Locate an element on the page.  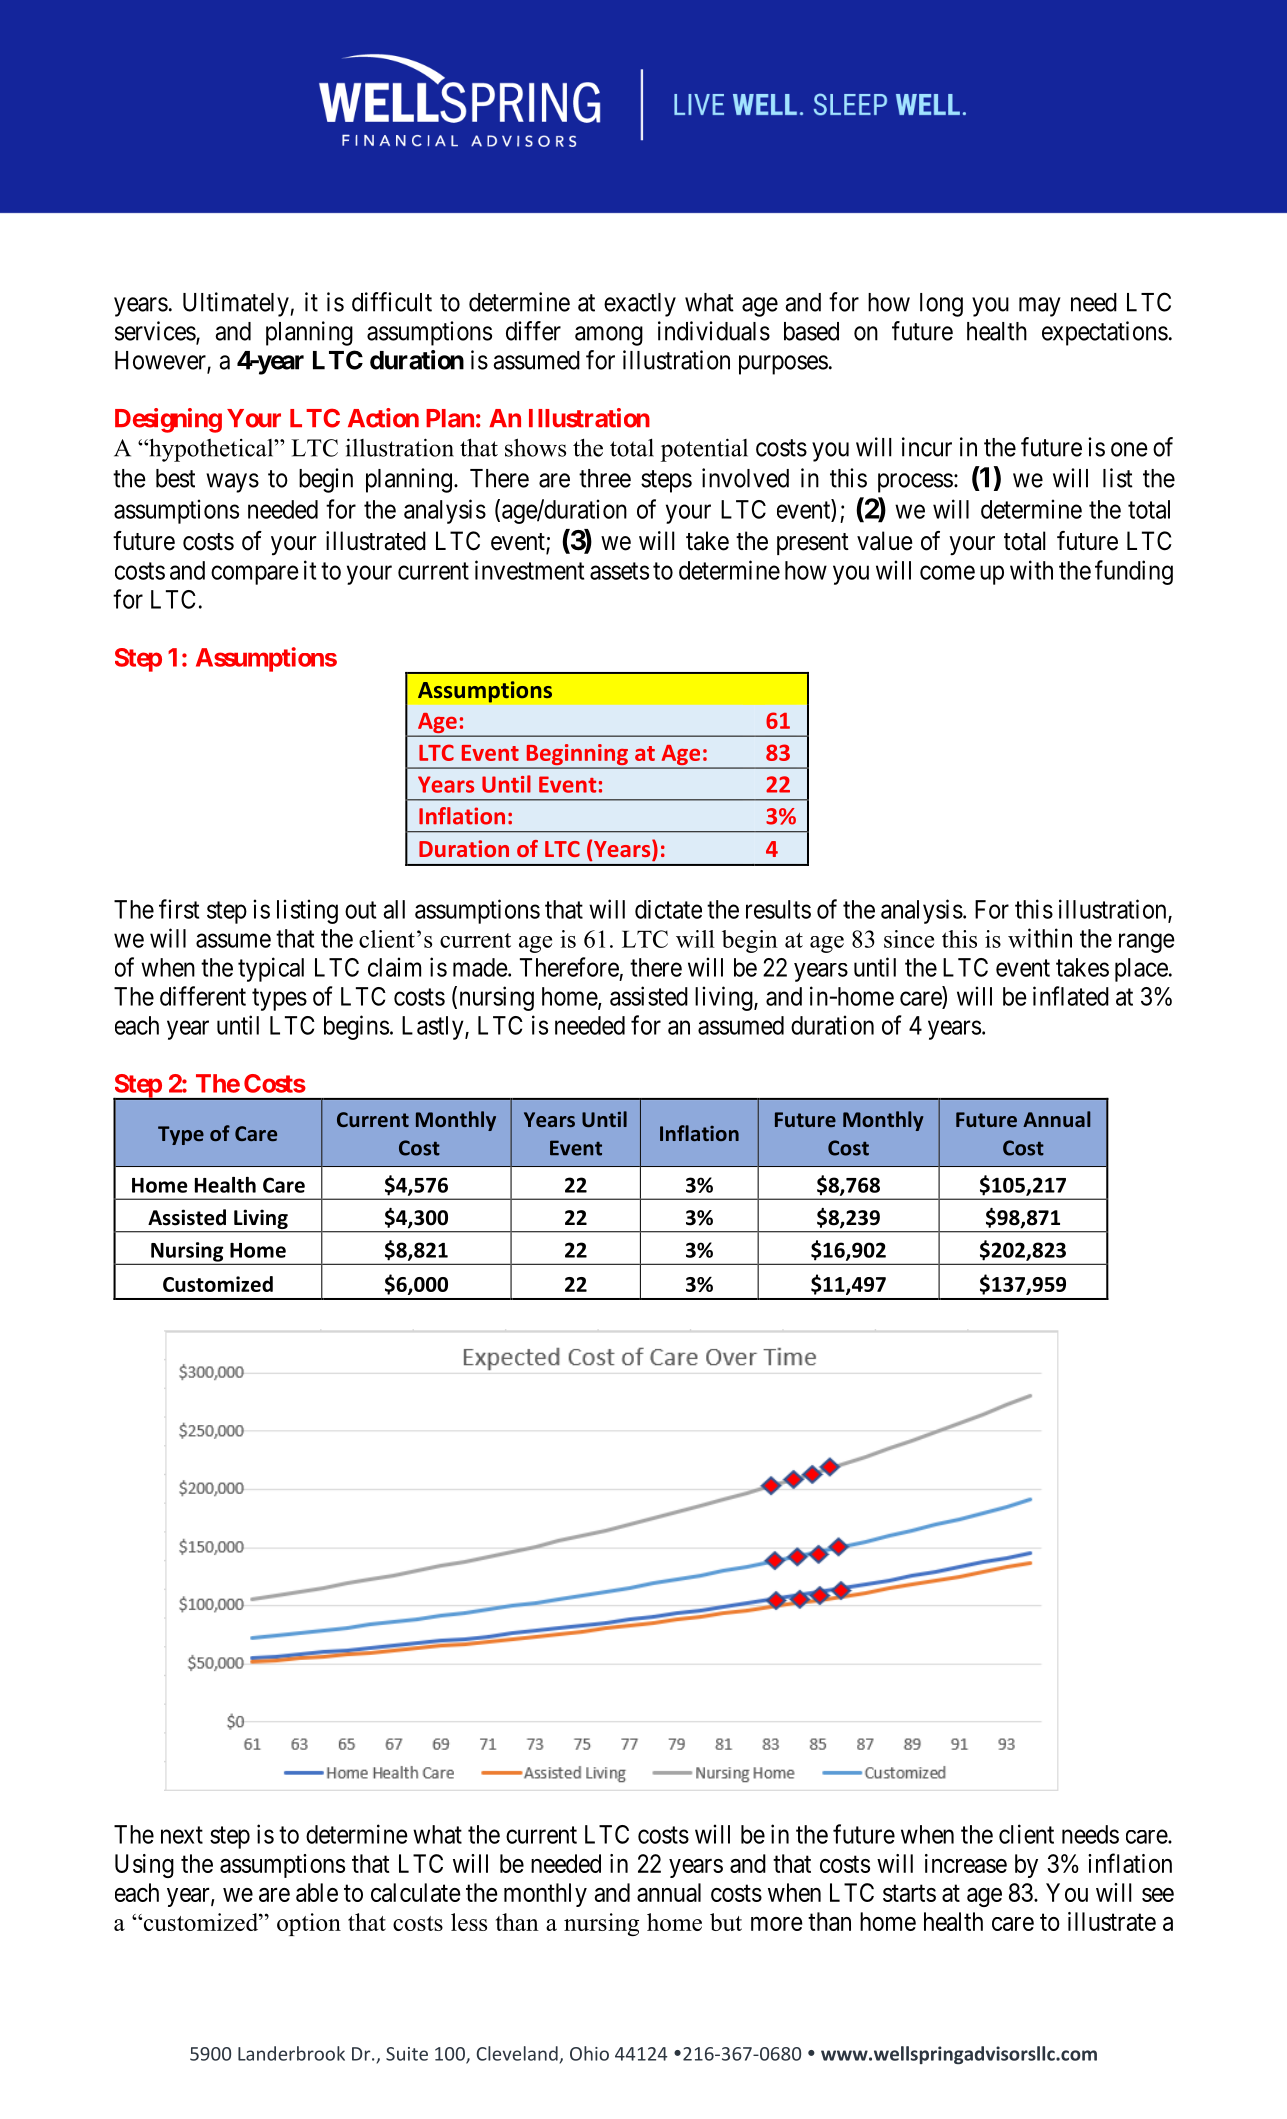
option is located at coordinates (309, 1924).
